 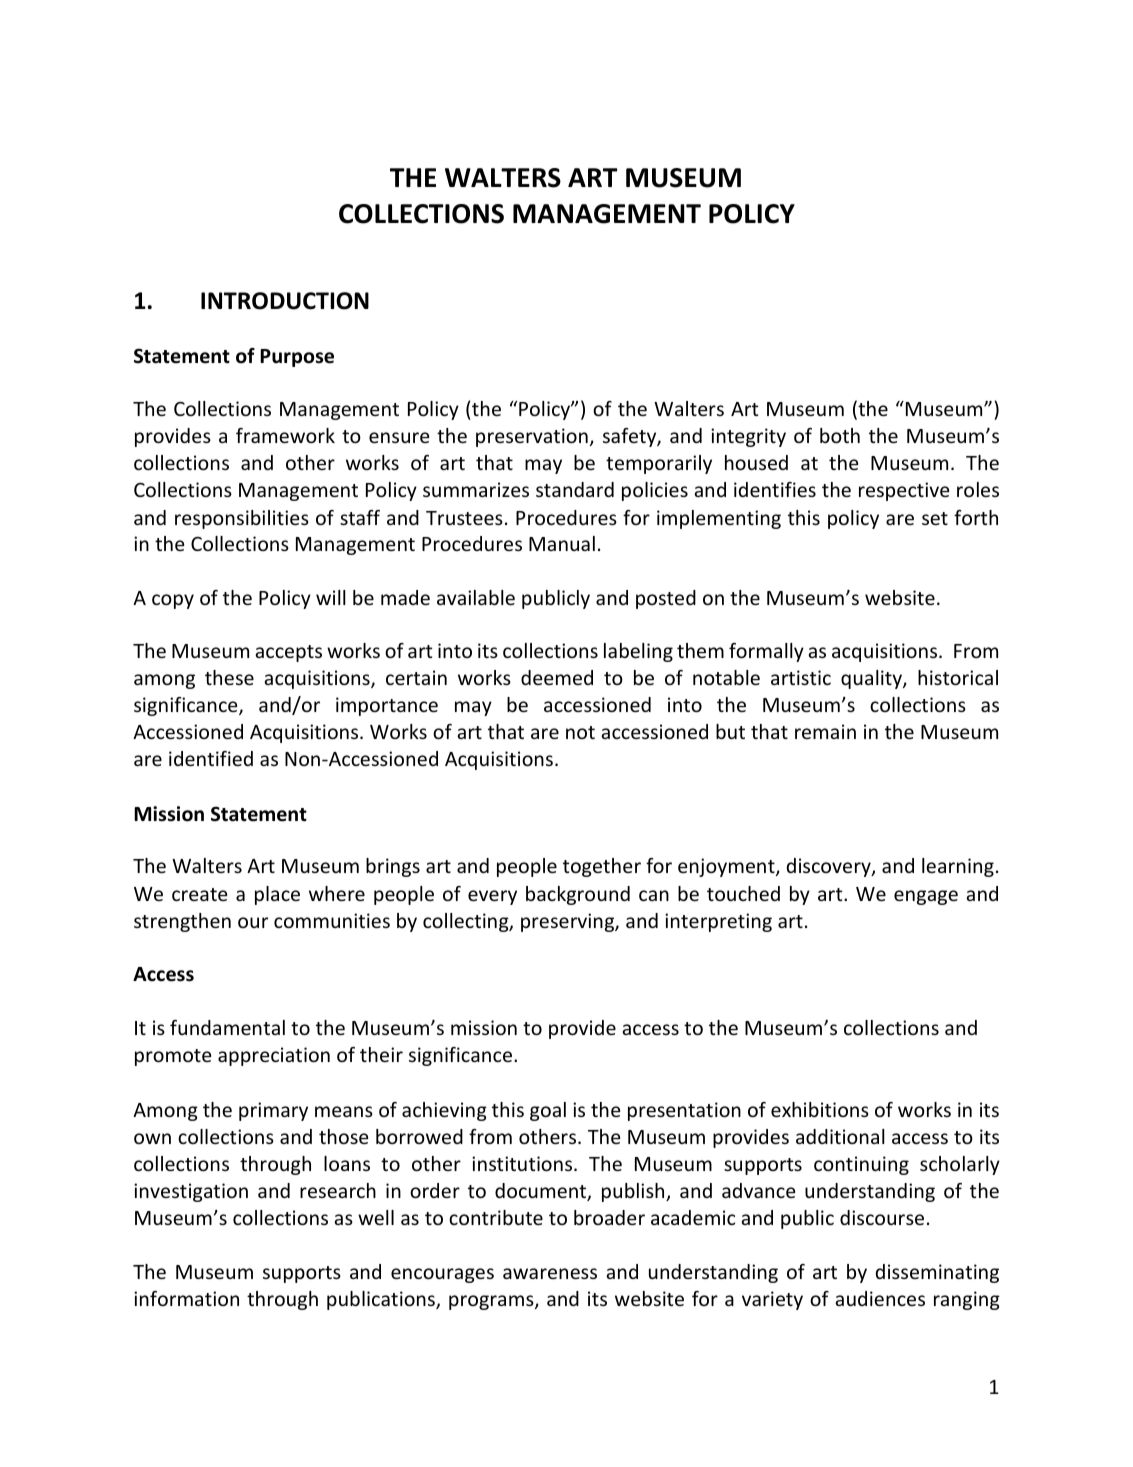 What do you see at coordinates (548, 1111) in the page?
I see `goal` at bounding box center [548, 1111].
